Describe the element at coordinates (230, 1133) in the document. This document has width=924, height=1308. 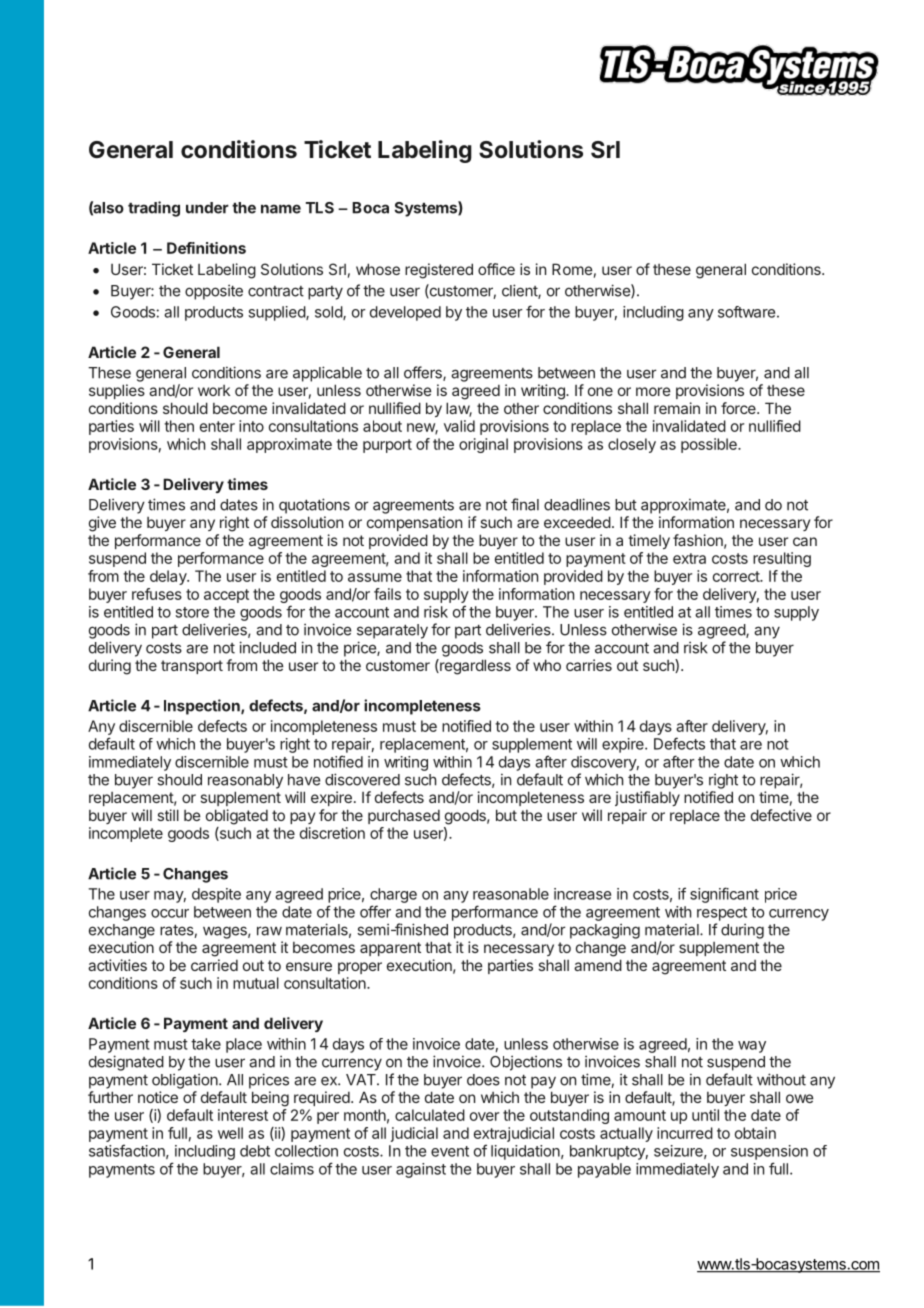
I see `well` at that location.
